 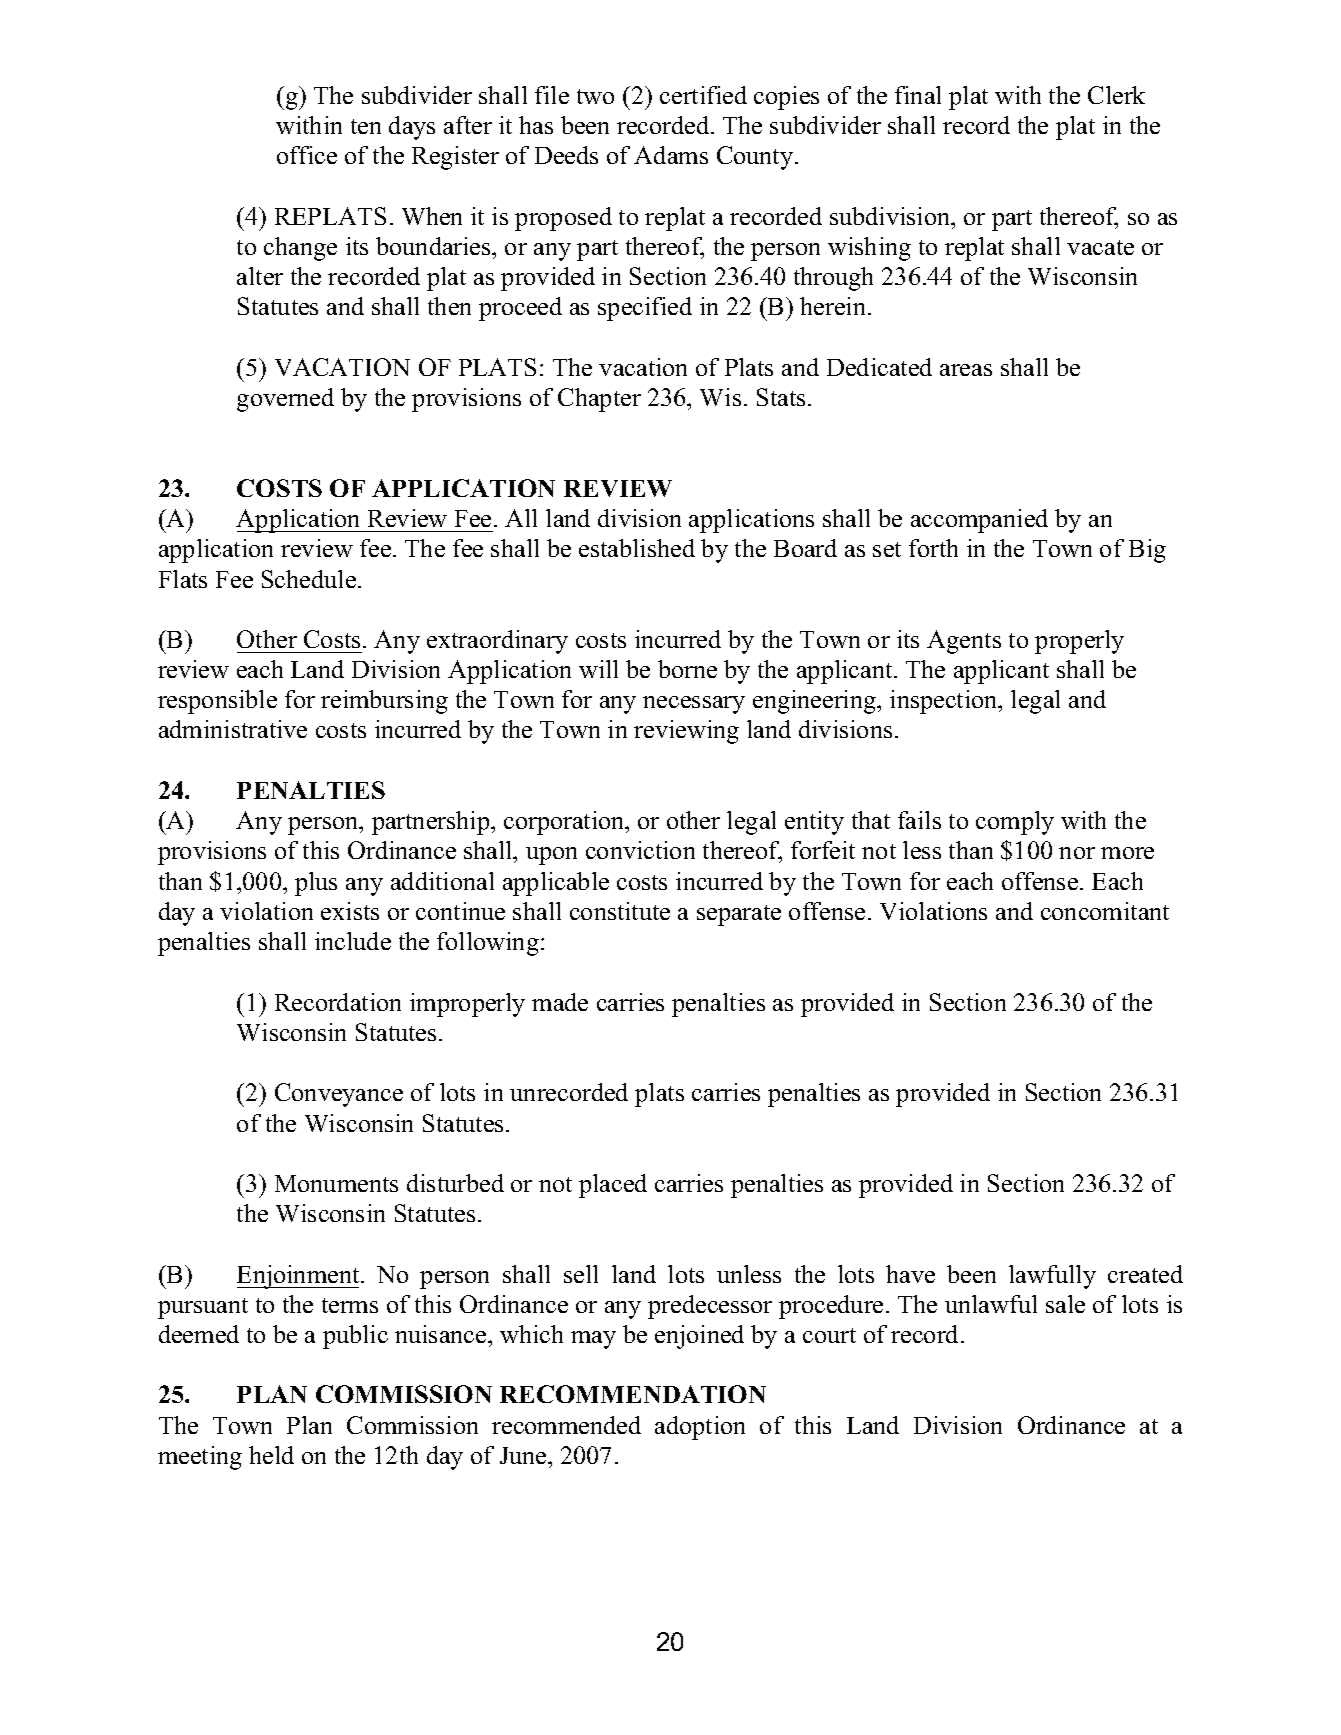 I want to click on made, so click(x=560, y=1002).
